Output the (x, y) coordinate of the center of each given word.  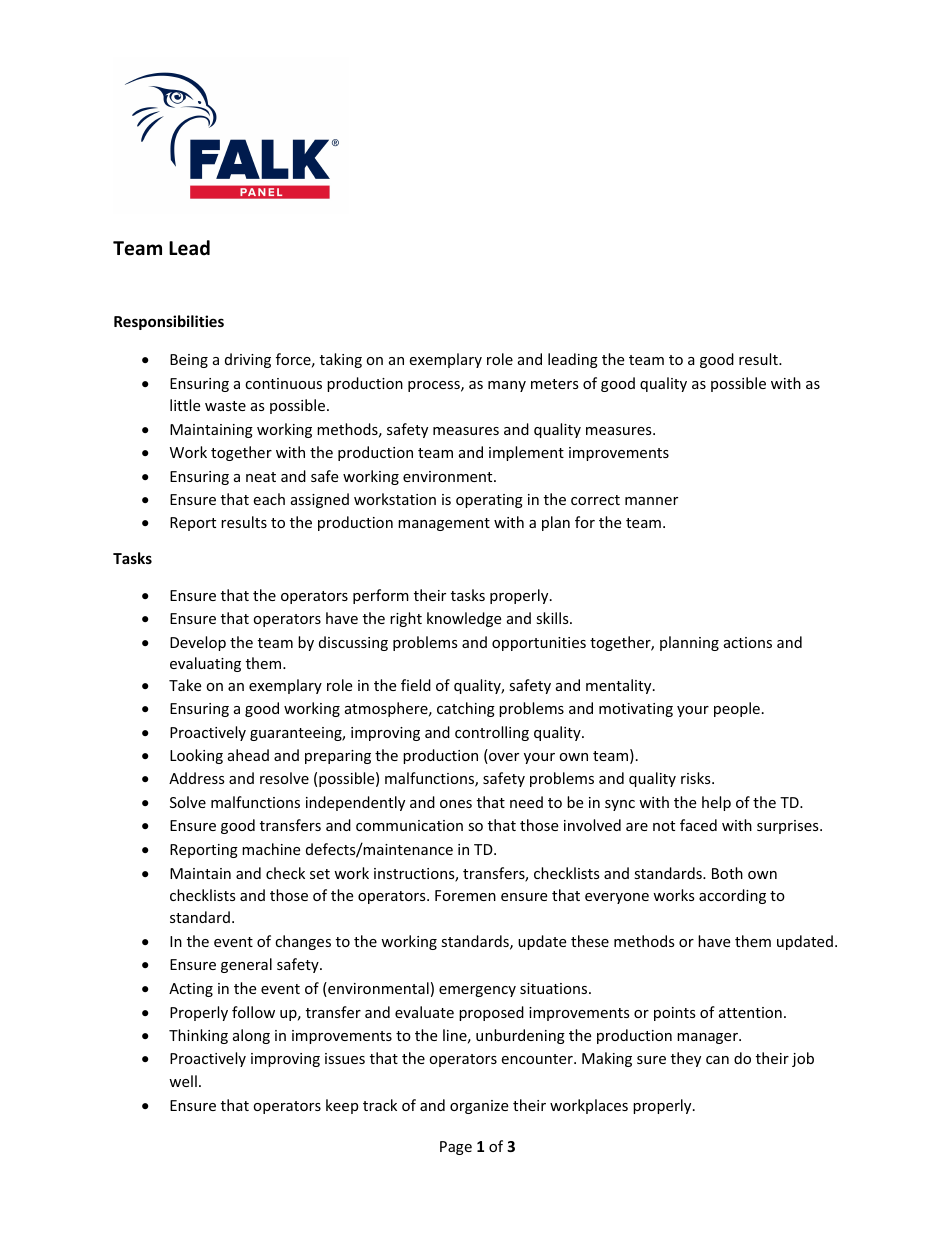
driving (248, 360)
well (183, 1081)
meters (555, 384)
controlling (492, 733)
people (737, 709)
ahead (248, 755)
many (507, 386)
